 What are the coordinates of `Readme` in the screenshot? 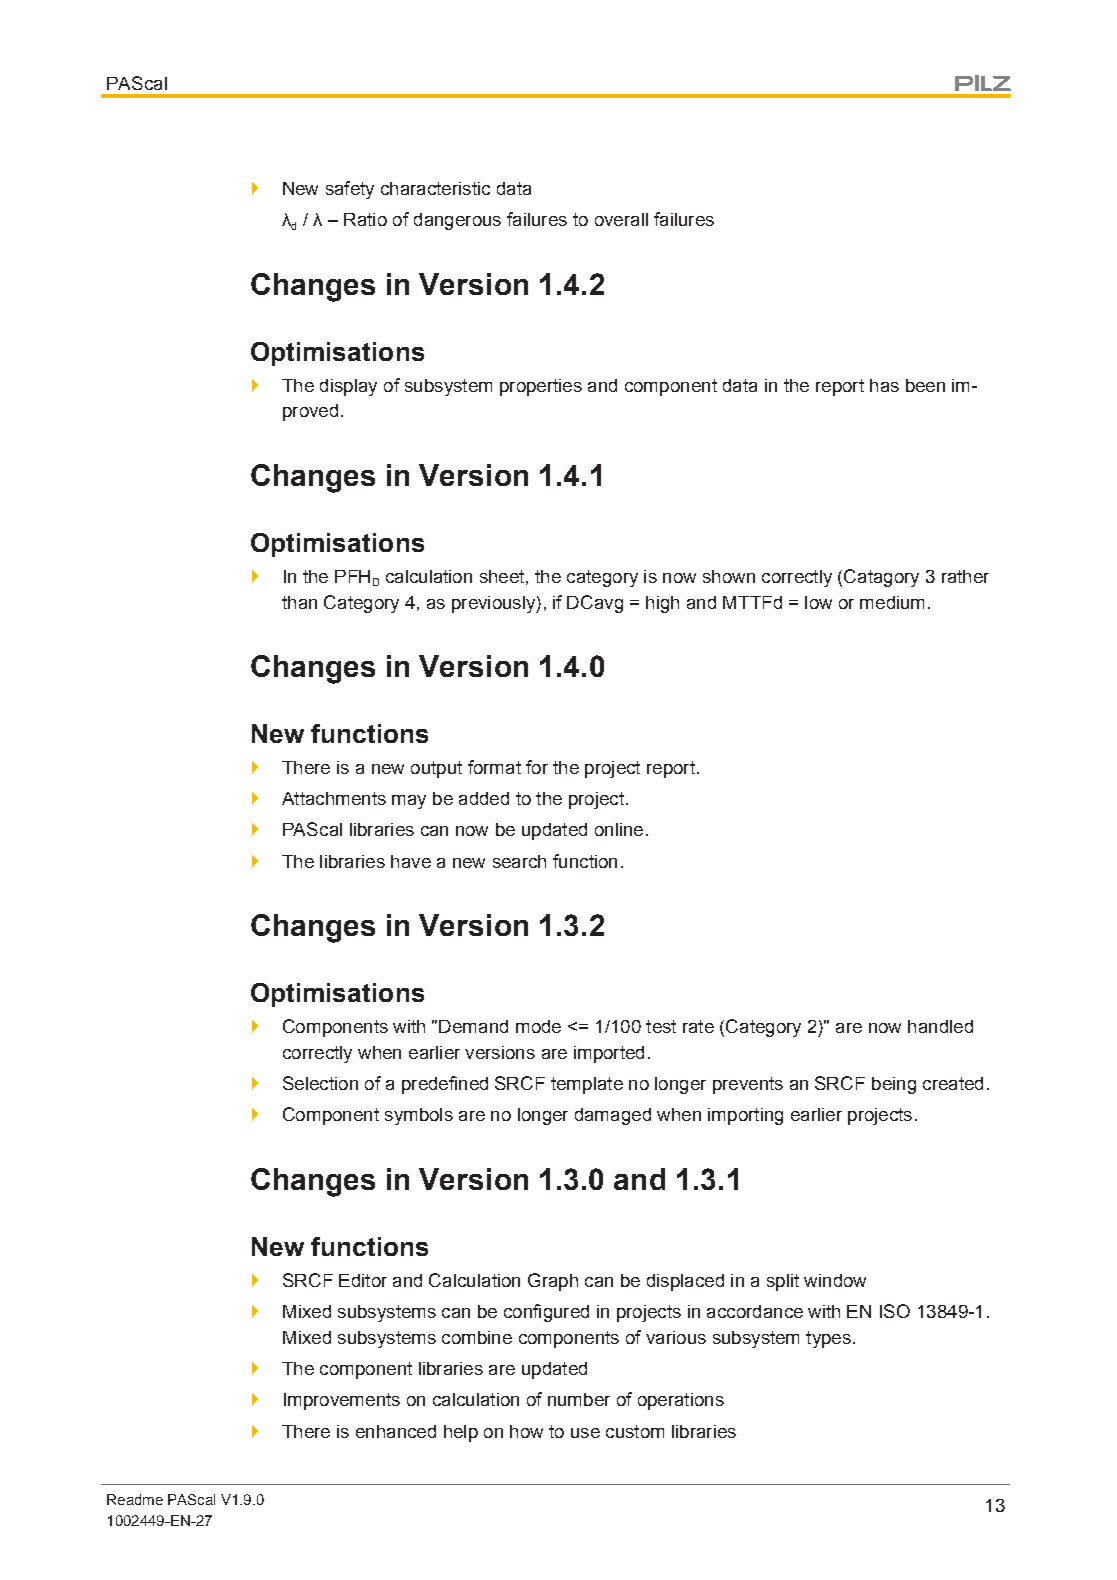 It's located at (135, 1499).
